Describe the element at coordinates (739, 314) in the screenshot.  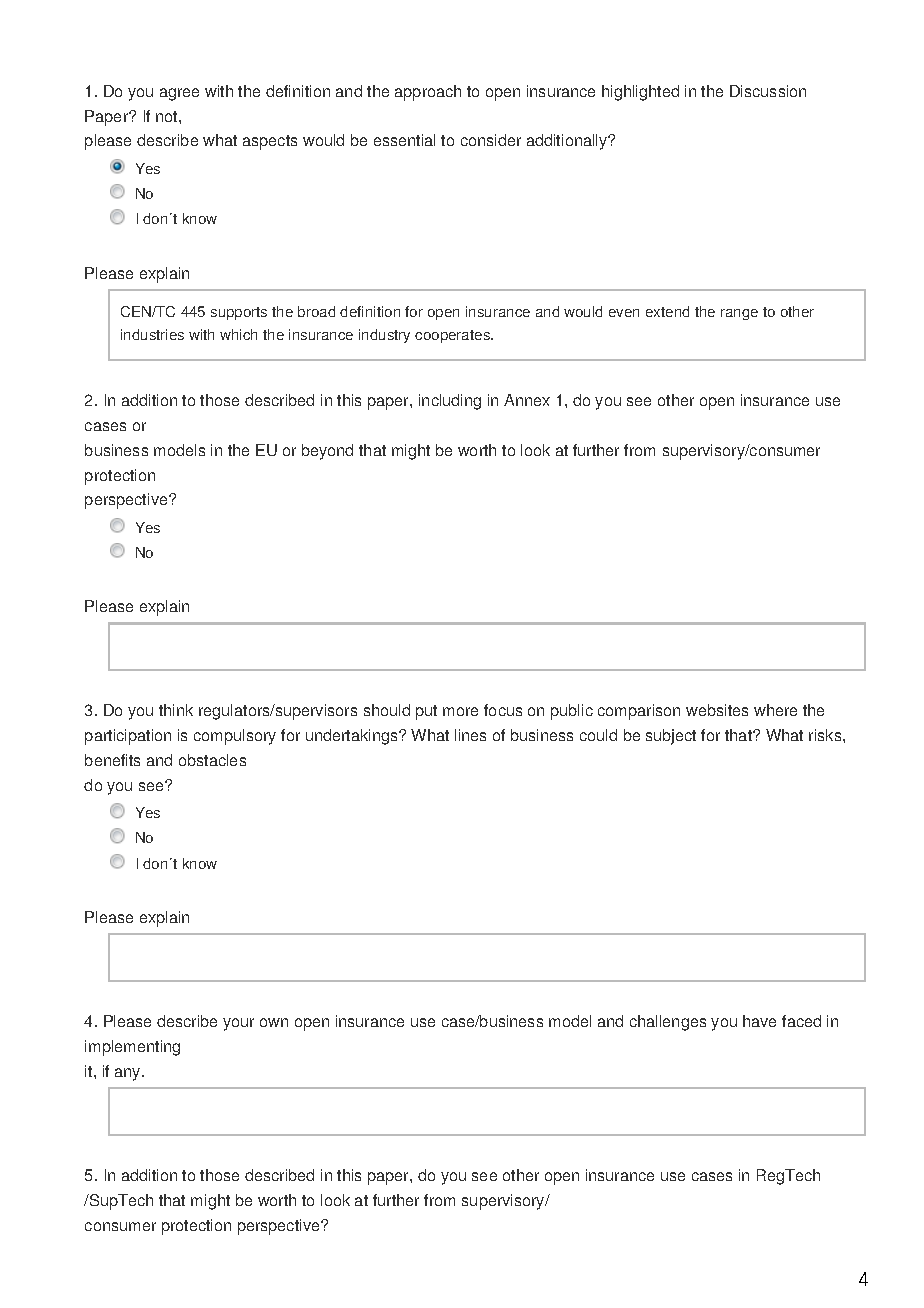
I see `range` at that location.
